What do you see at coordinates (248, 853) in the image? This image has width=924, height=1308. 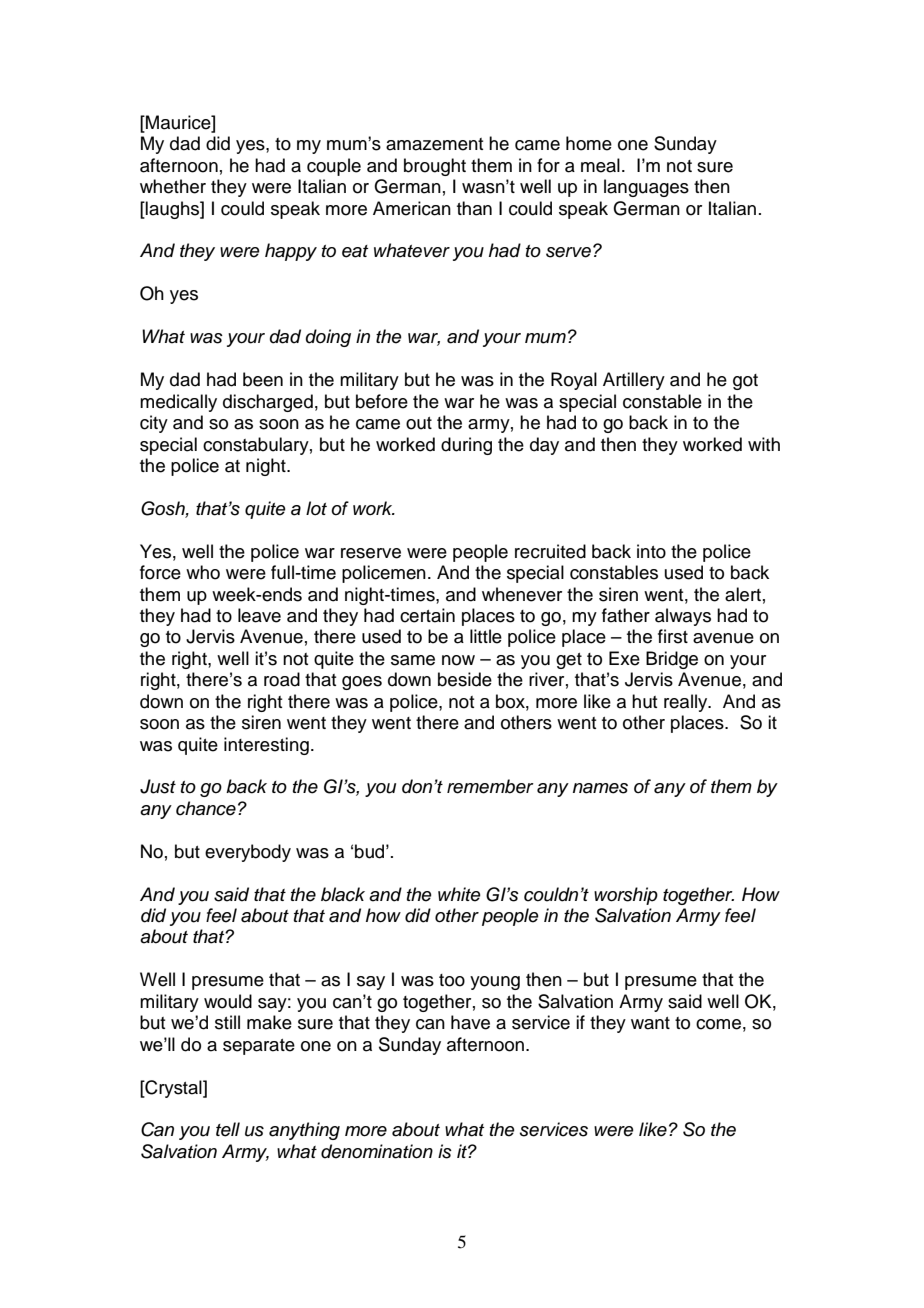 I see `everybody` at bounding box center [248, 853].
